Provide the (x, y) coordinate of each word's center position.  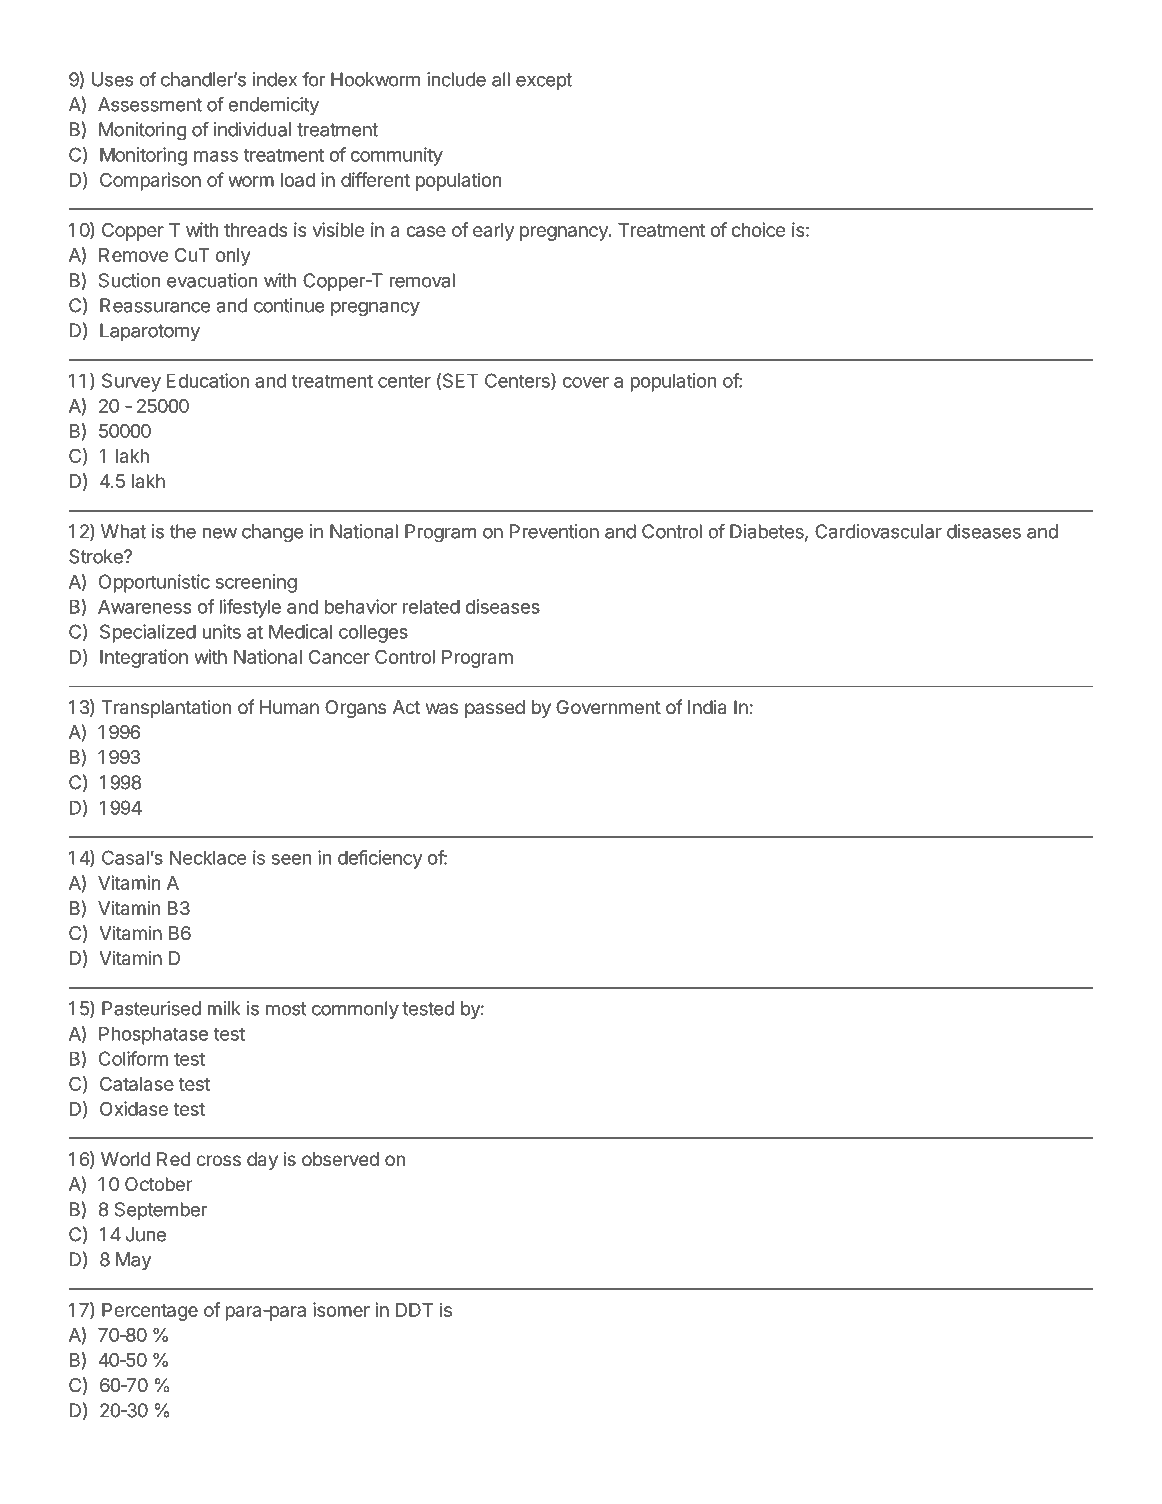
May (133, 1261)
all (501, 79)
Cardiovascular (878, 531)
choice (758, 229)
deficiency (380, 859)
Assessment (150, 104)
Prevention (554, 531)
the (183, 531)
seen (292, 859)
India (707, 707)
